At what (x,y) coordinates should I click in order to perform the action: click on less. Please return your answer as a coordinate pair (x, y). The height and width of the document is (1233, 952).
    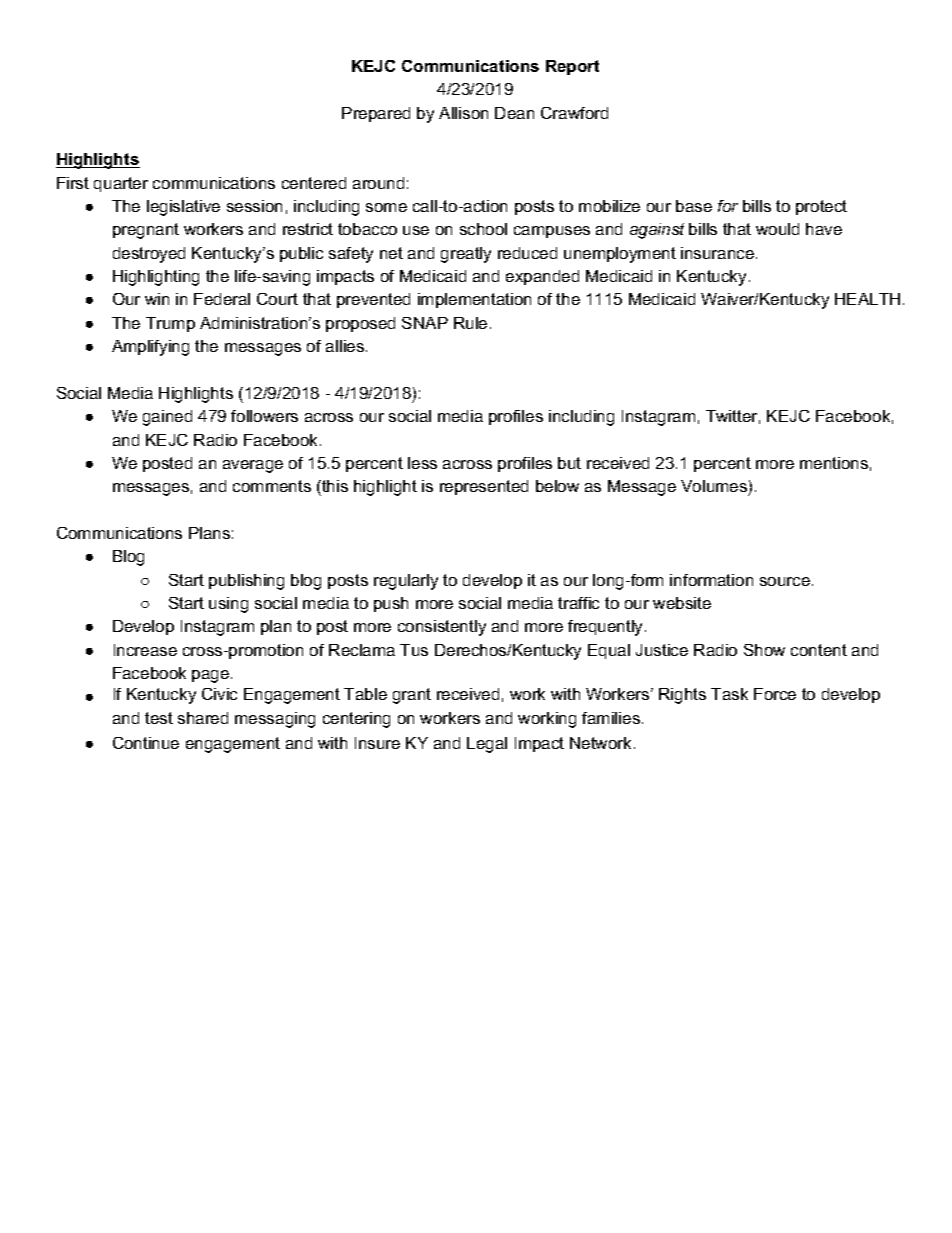
    Looking at the image, I should click on (422, 463).
